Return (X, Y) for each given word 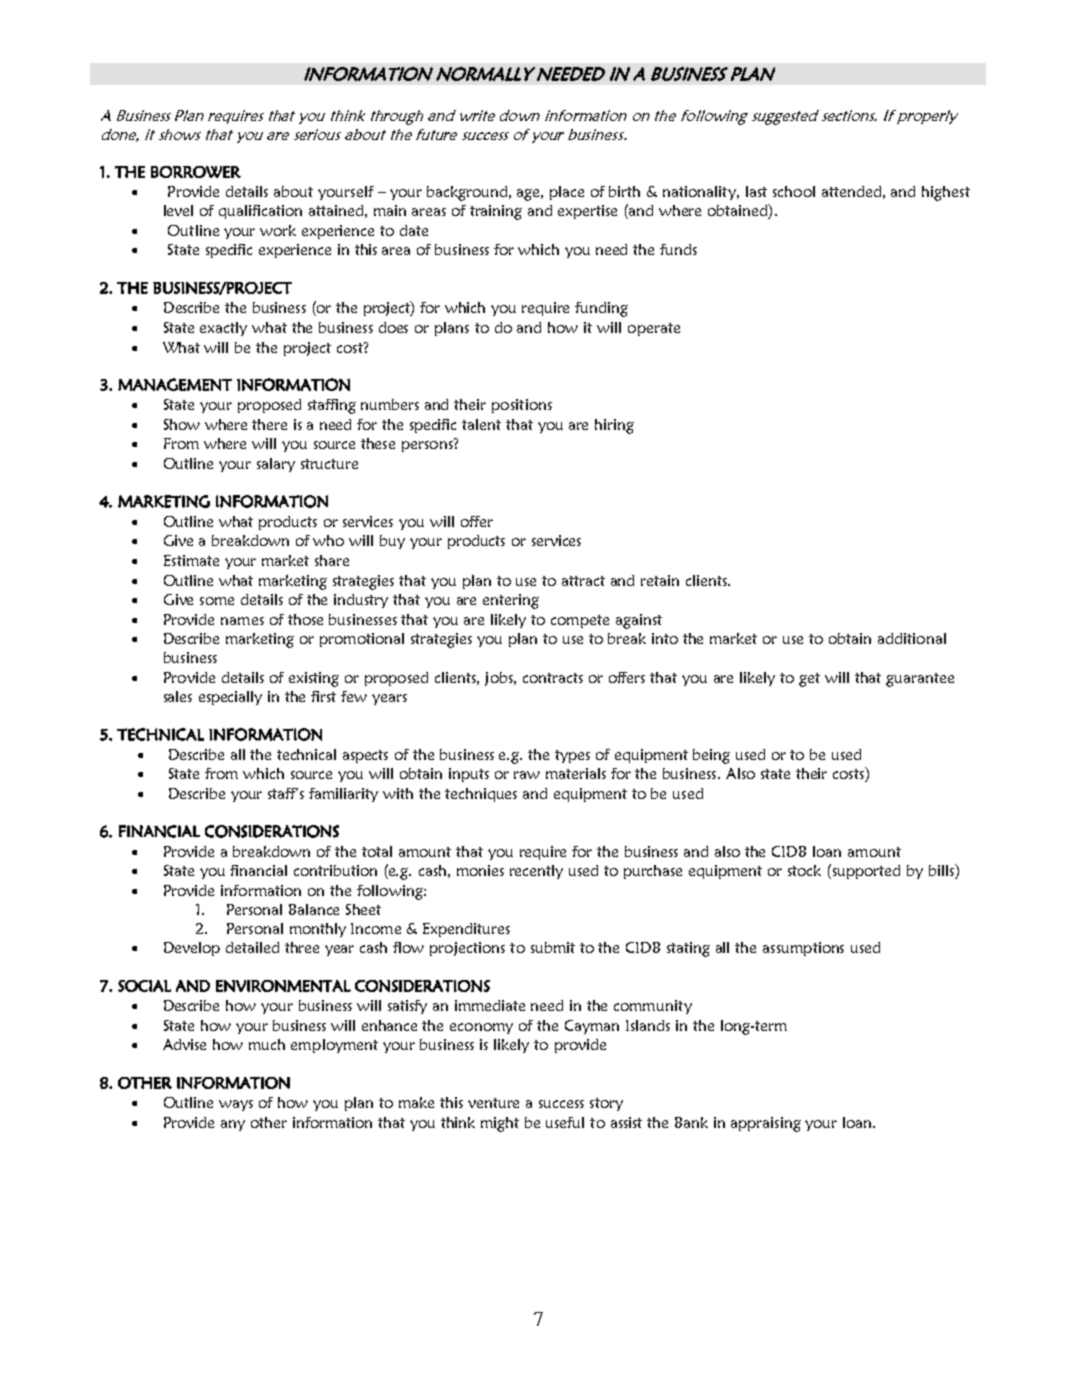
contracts (553, 678)
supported (866, 872)
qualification (260, 212)
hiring (614, 426)
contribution (335, 870)
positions (522, 406)
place (567, 193)
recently (536, 872)
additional (912, 638)
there (269, 424)
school (794, 191)
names (242, 621)
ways (236, 1105)
